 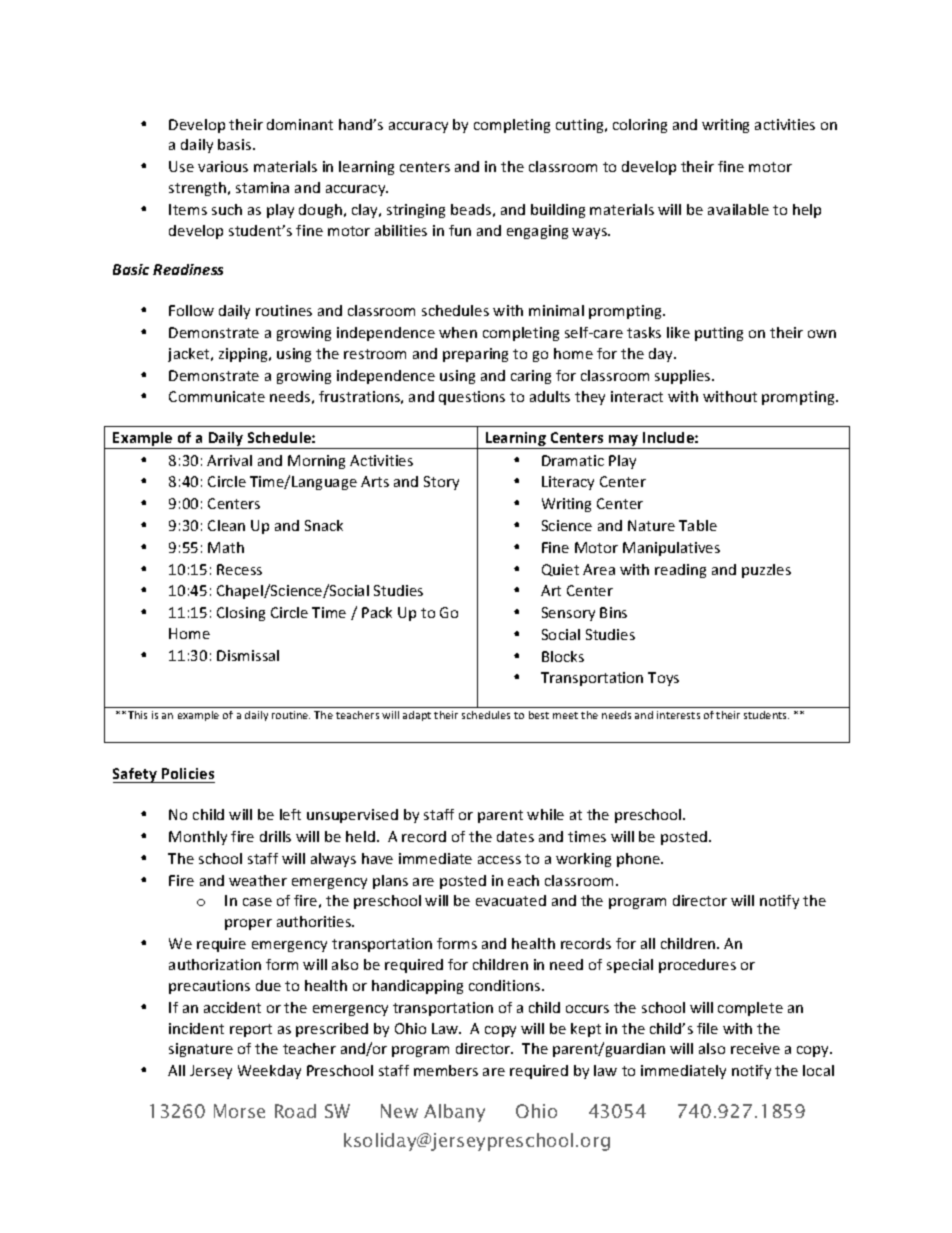 What do you see at coordinates (738, 209) in the screenshot?
I see `available` at bounding box center [738, 209].
